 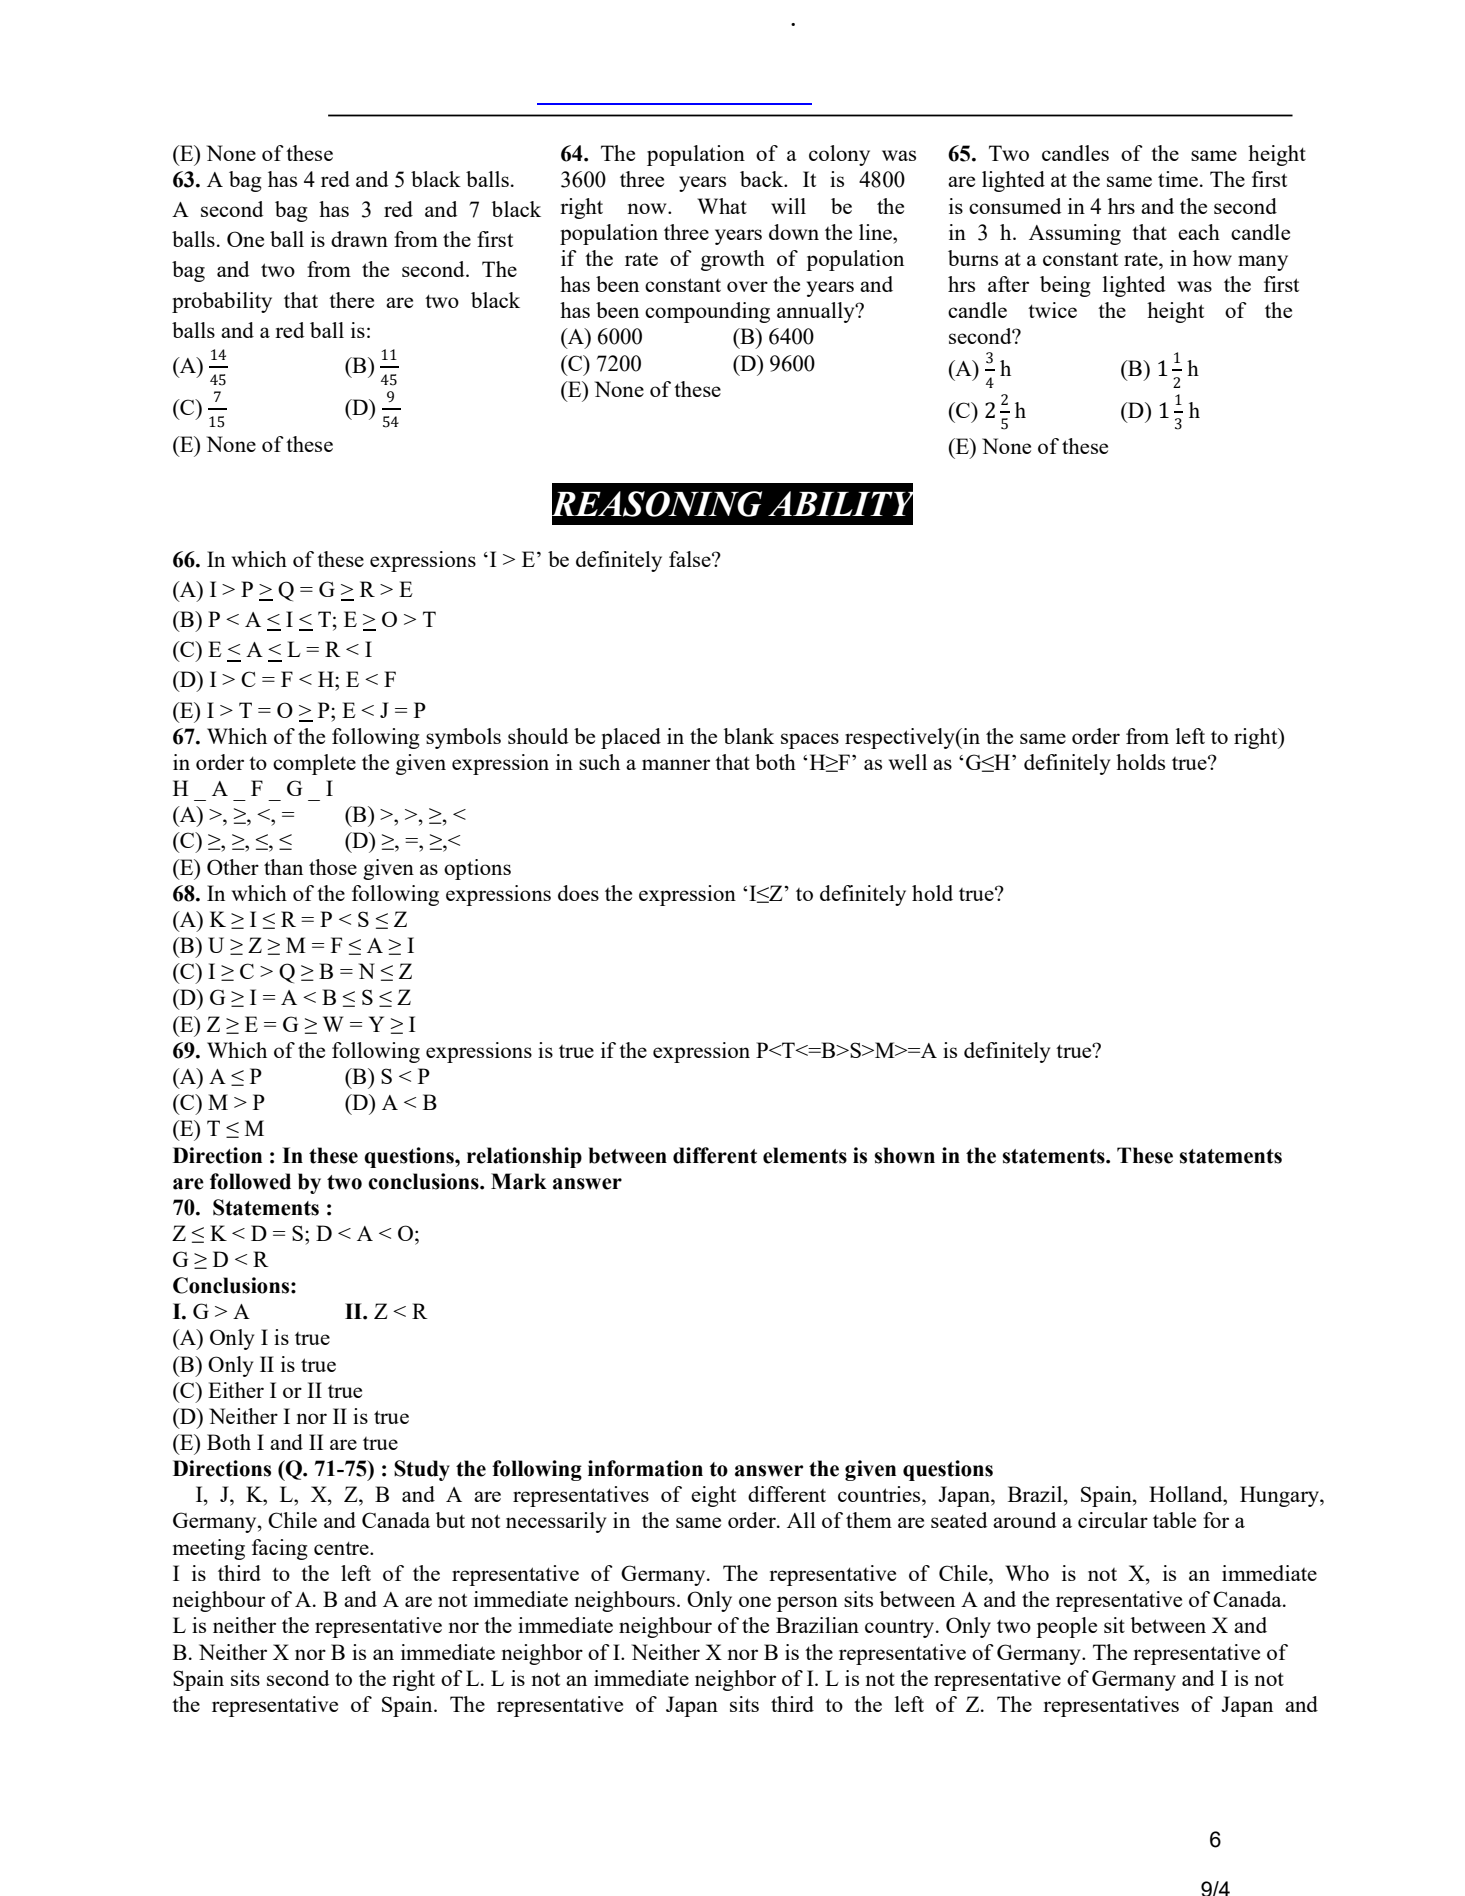 What do you see at coordinates (342, 1548) in the screenshot?
I see `centre` at bounding box center [342, 1548].
